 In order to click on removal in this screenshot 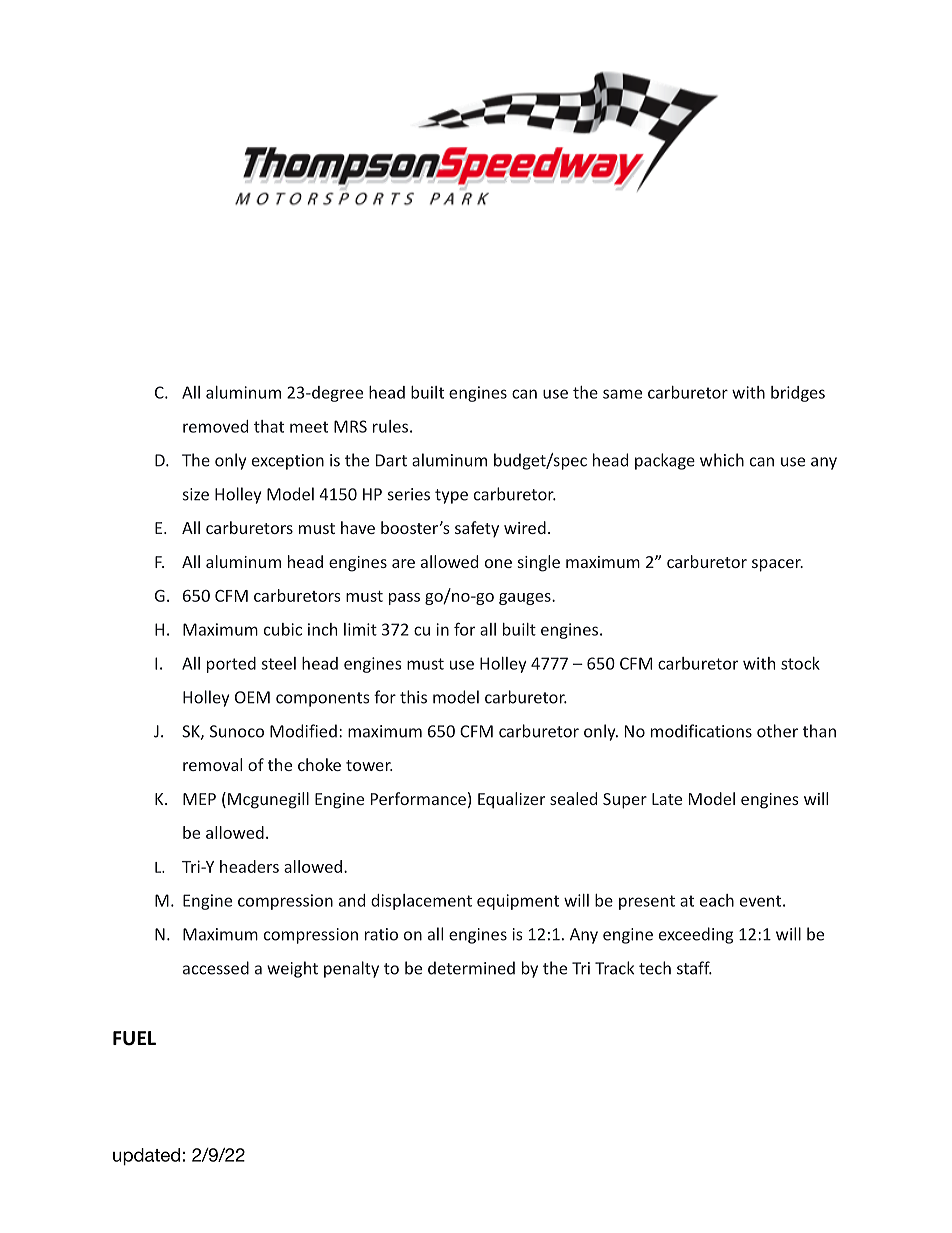, I will do `click(212, 764)`.
